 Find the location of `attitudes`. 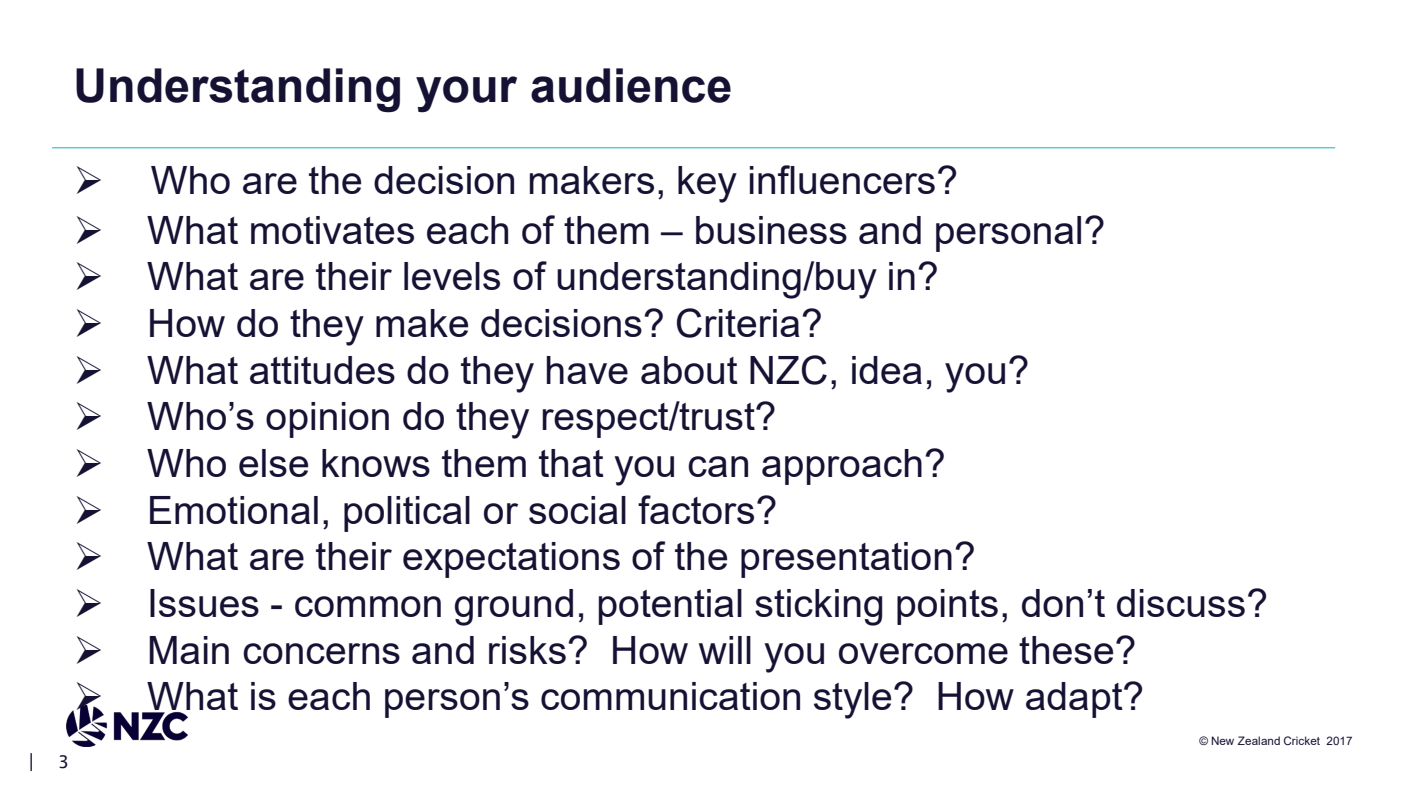

attitudes is located at coordinates (322, 370).
